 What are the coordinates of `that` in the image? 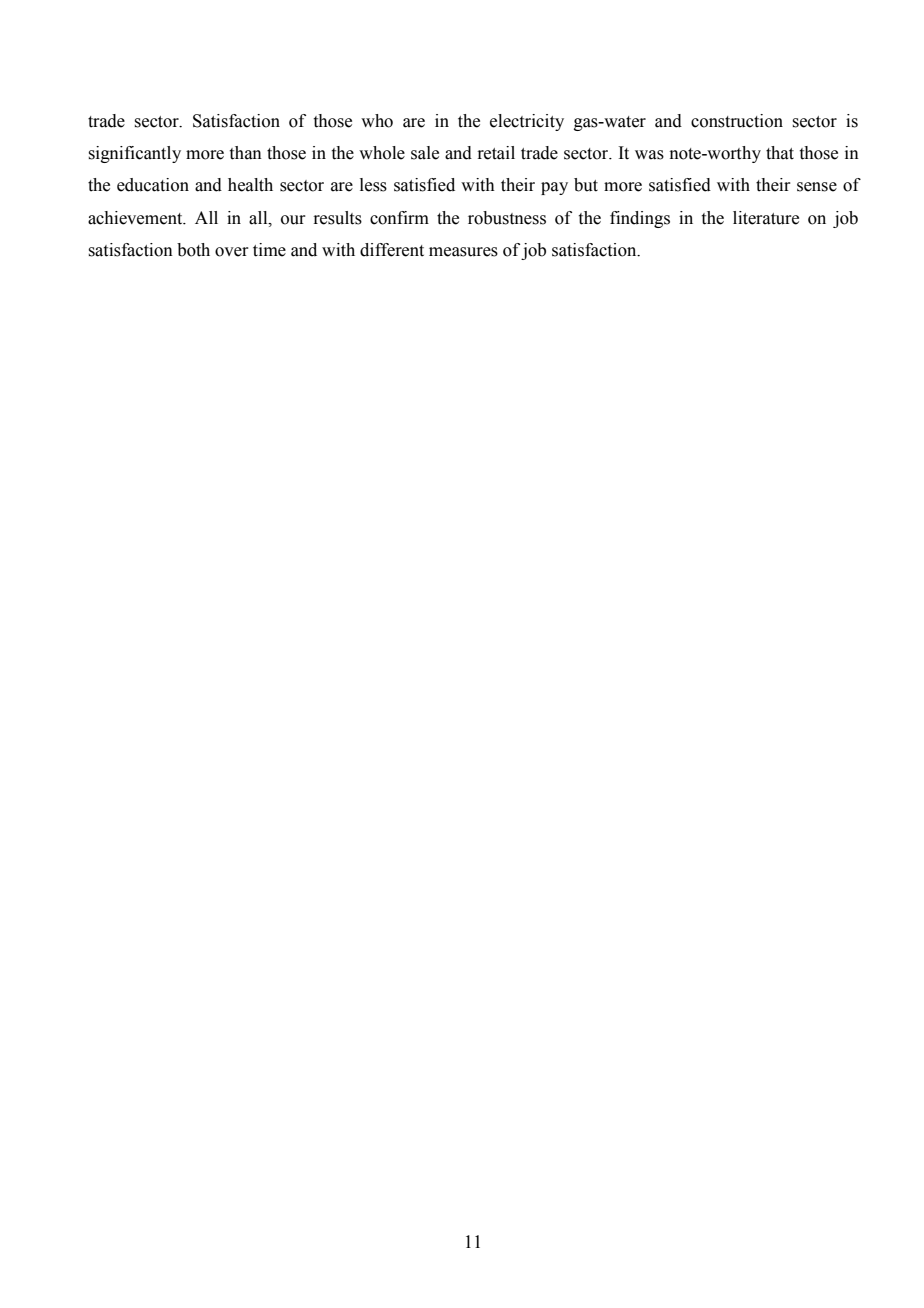 It's located at (780, 153).
